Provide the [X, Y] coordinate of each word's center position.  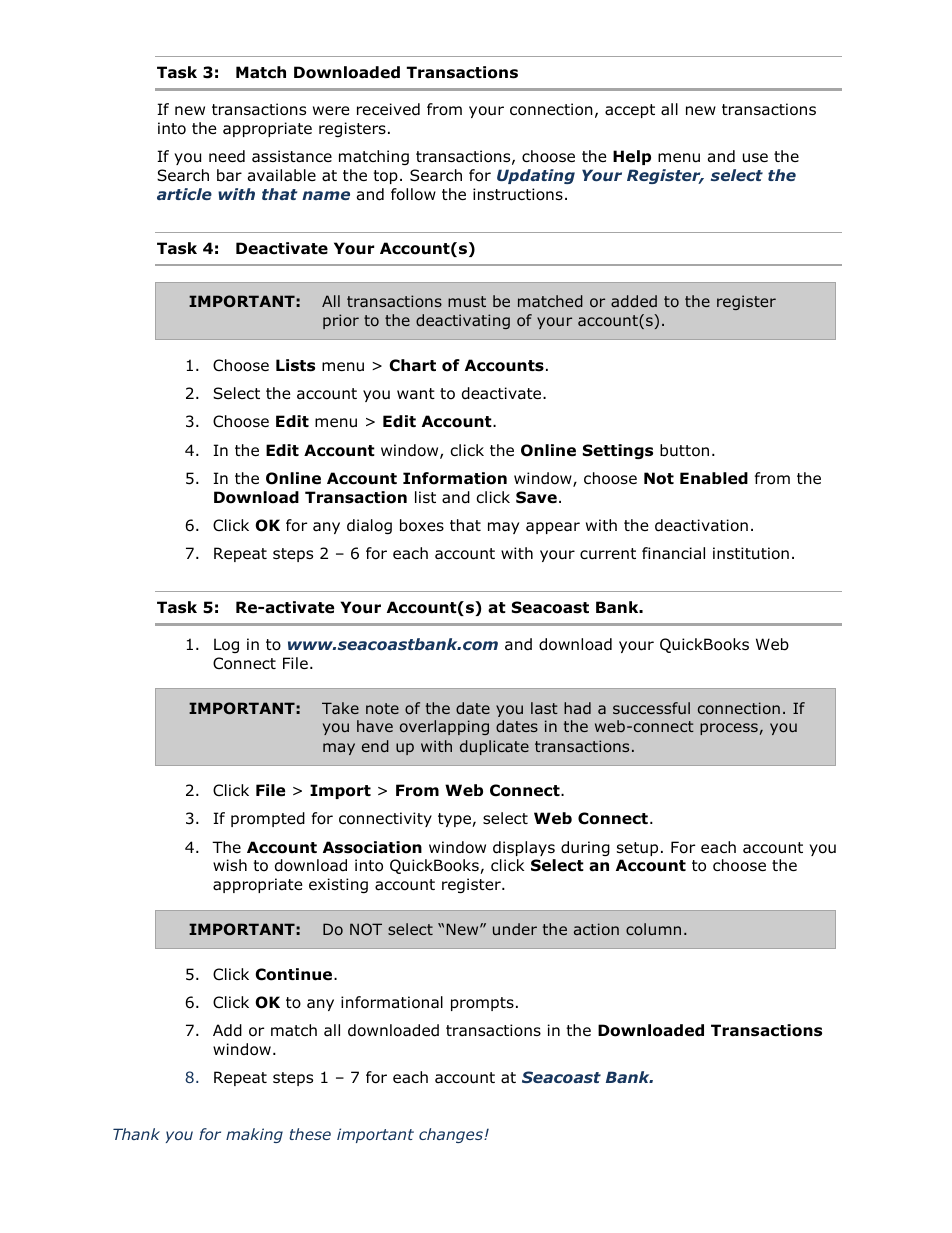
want [416, 394]
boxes [422, 525]
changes [452, 1135]
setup [637, 849]
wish [230, 865]
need [227, 156]
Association [372, 847]
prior [341, 321]
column [653, 929]
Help [632, 157]
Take [340, 708]
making [254, 1135]
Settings [618, 451]
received [388, 109]
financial [673, 553]
